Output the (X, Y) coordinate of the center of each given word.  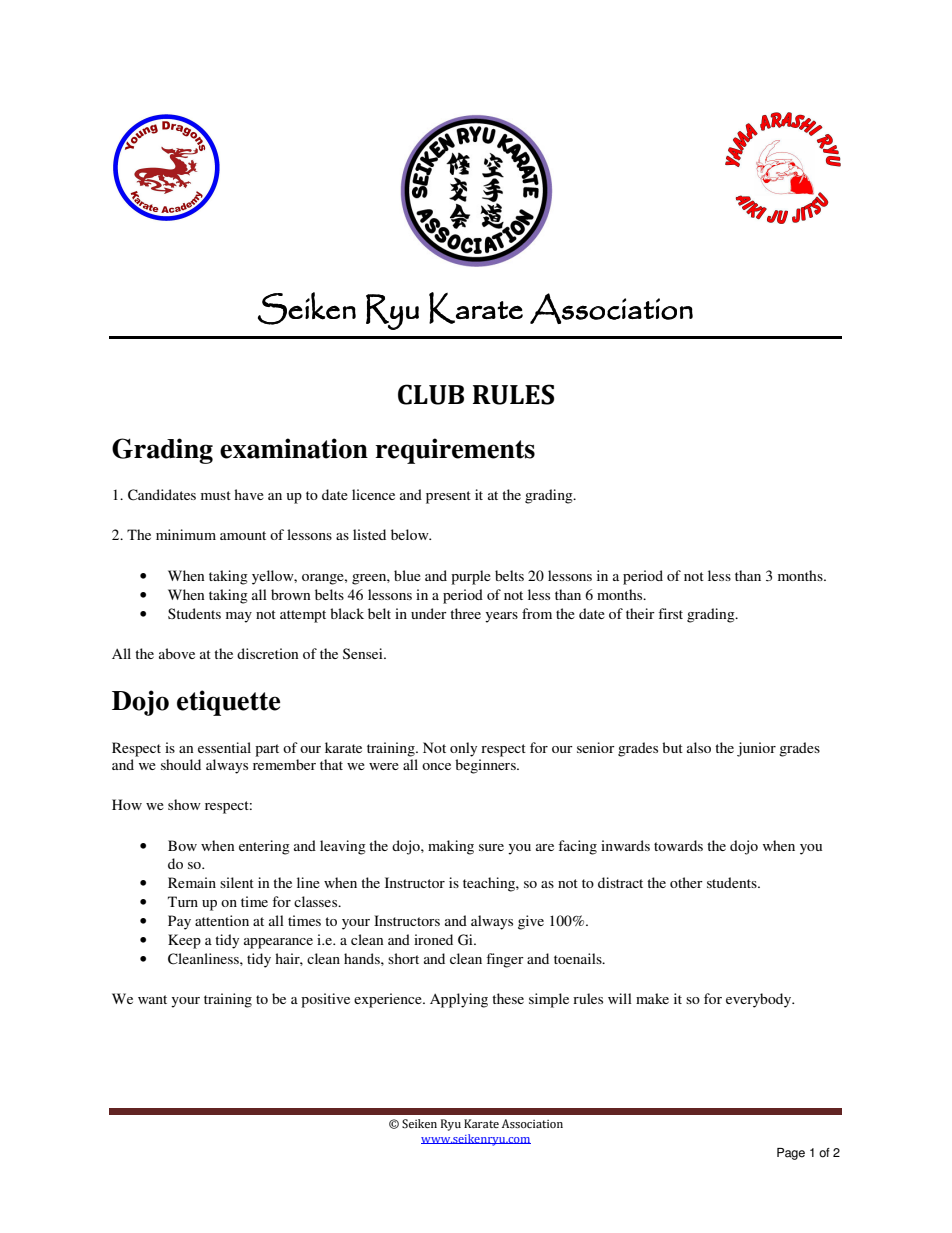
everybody (760, 1000)
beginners (486, 766)
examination (294, 448)
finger (505, 960)
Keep (184, 941)
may (239, 617)
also (699, 747)
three (465, 613)
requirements (455, 451)
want (152, 999)
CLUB (431, 394)
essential (224, 747)
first (670, 613)
